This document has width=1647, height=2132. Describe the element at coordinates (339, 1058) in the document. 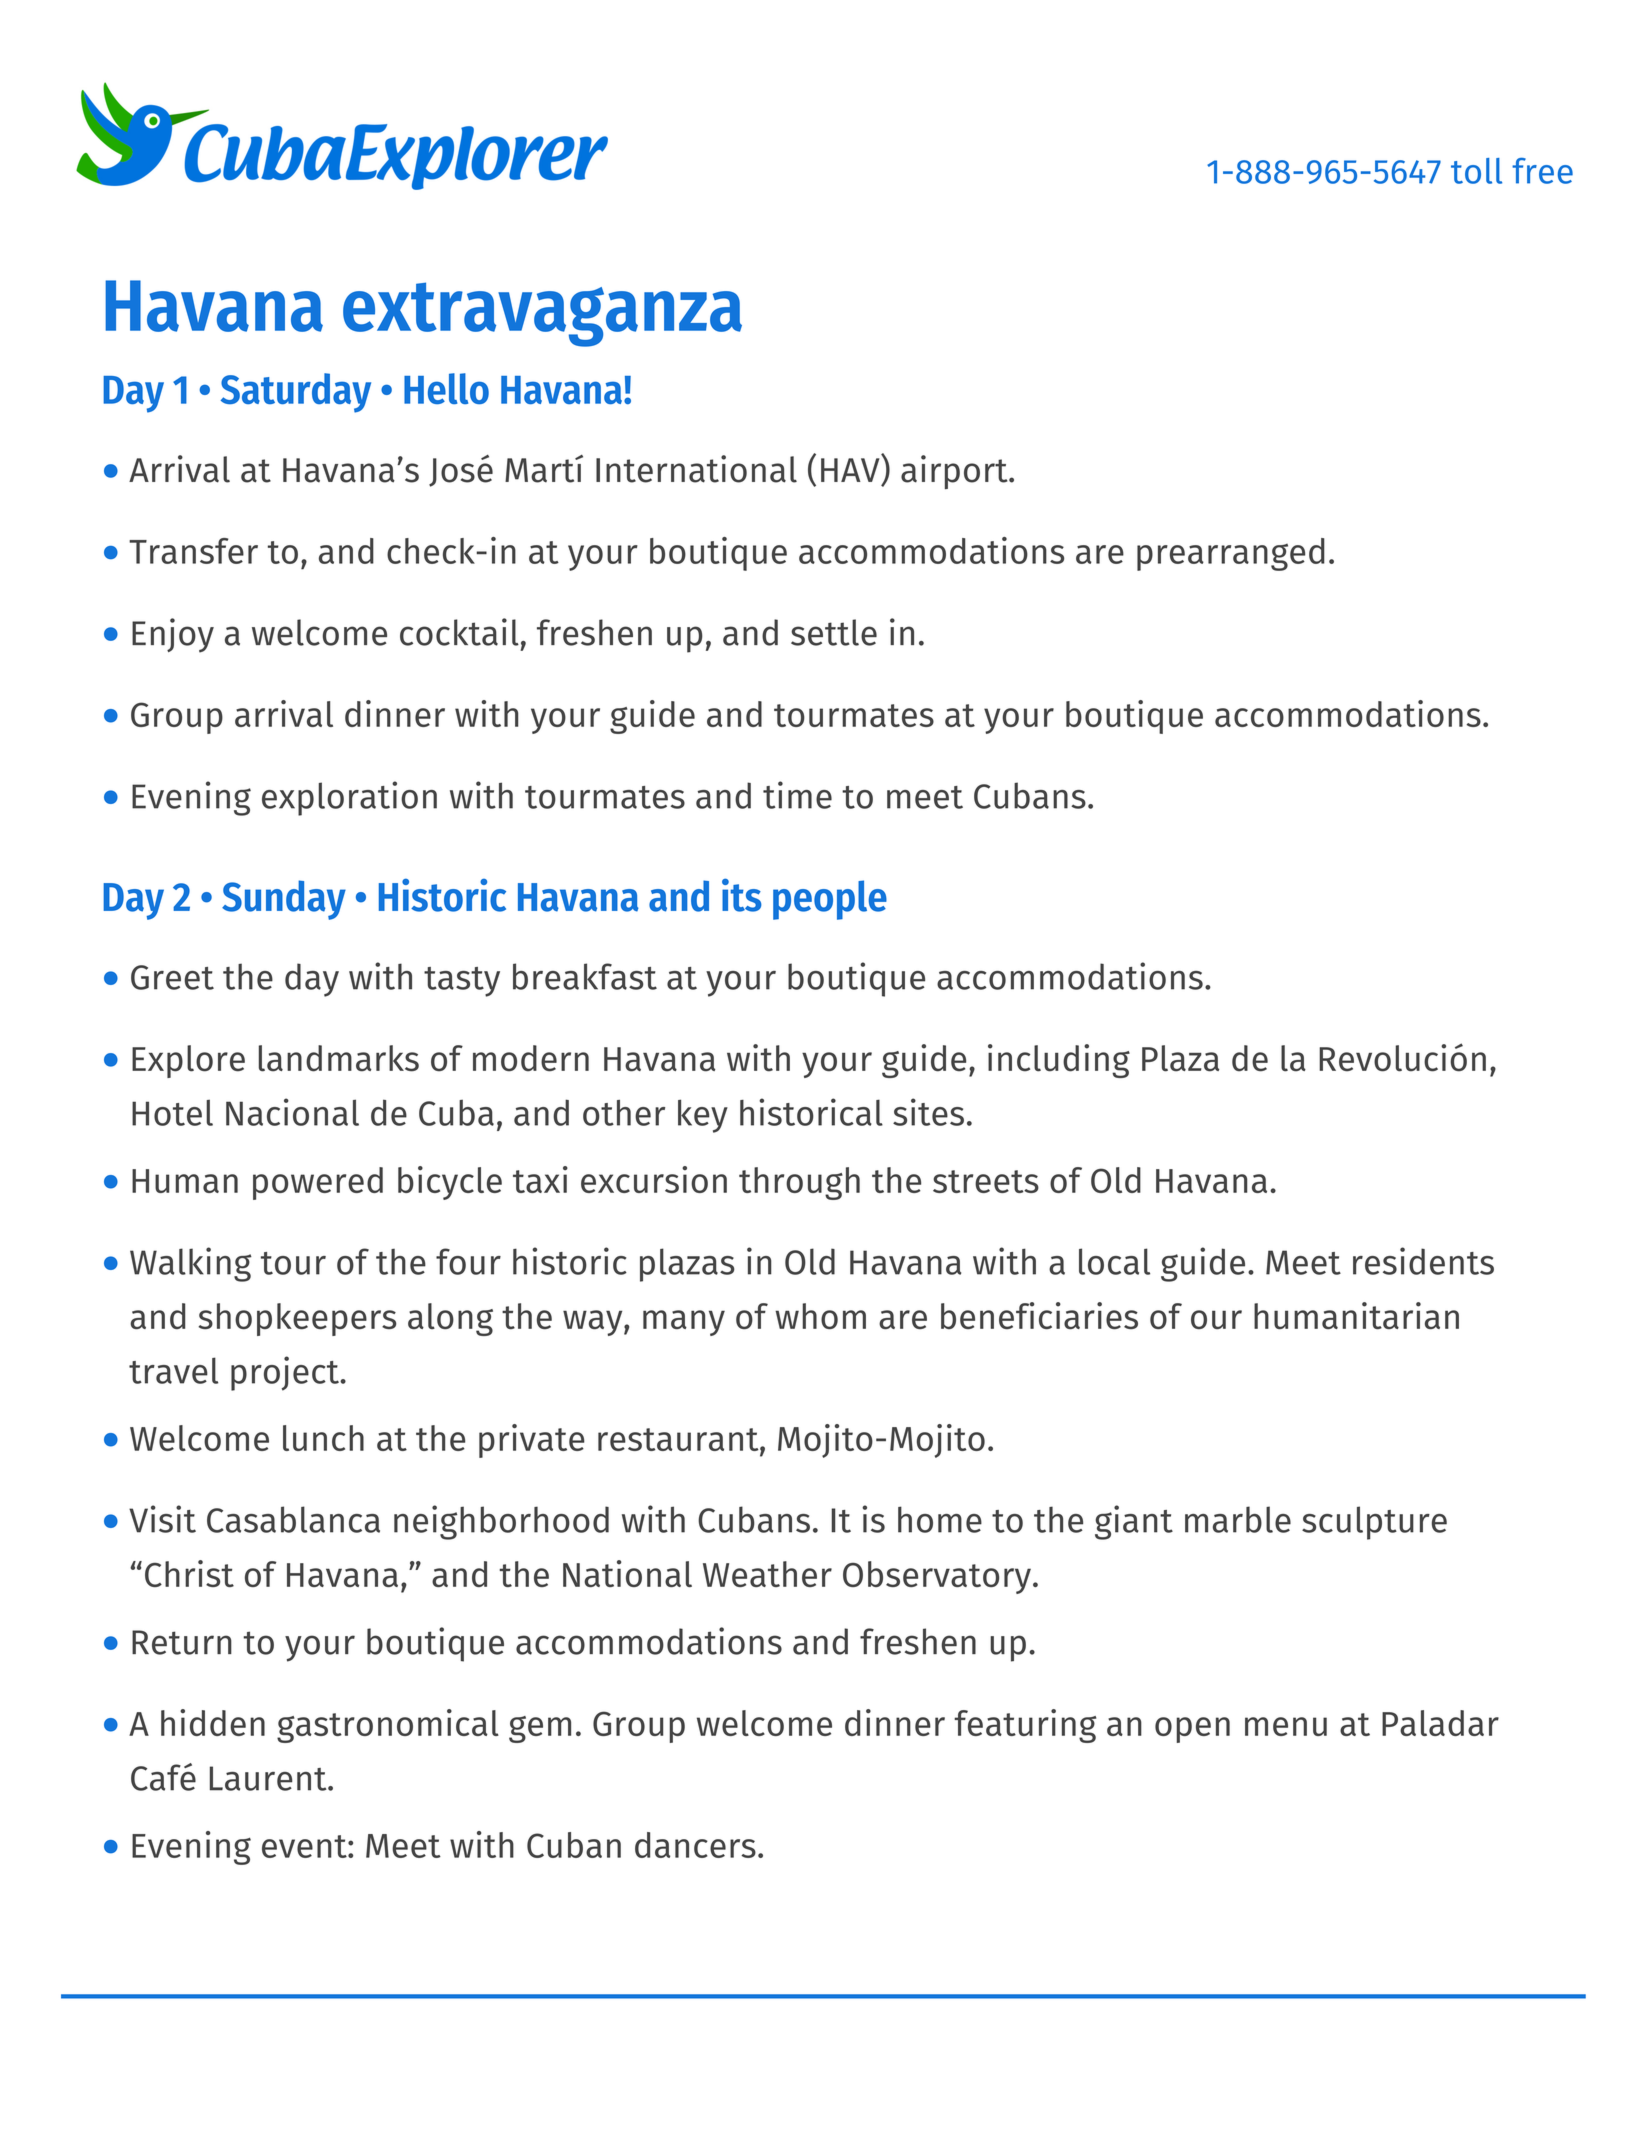

I see `landmarks` at that location.
